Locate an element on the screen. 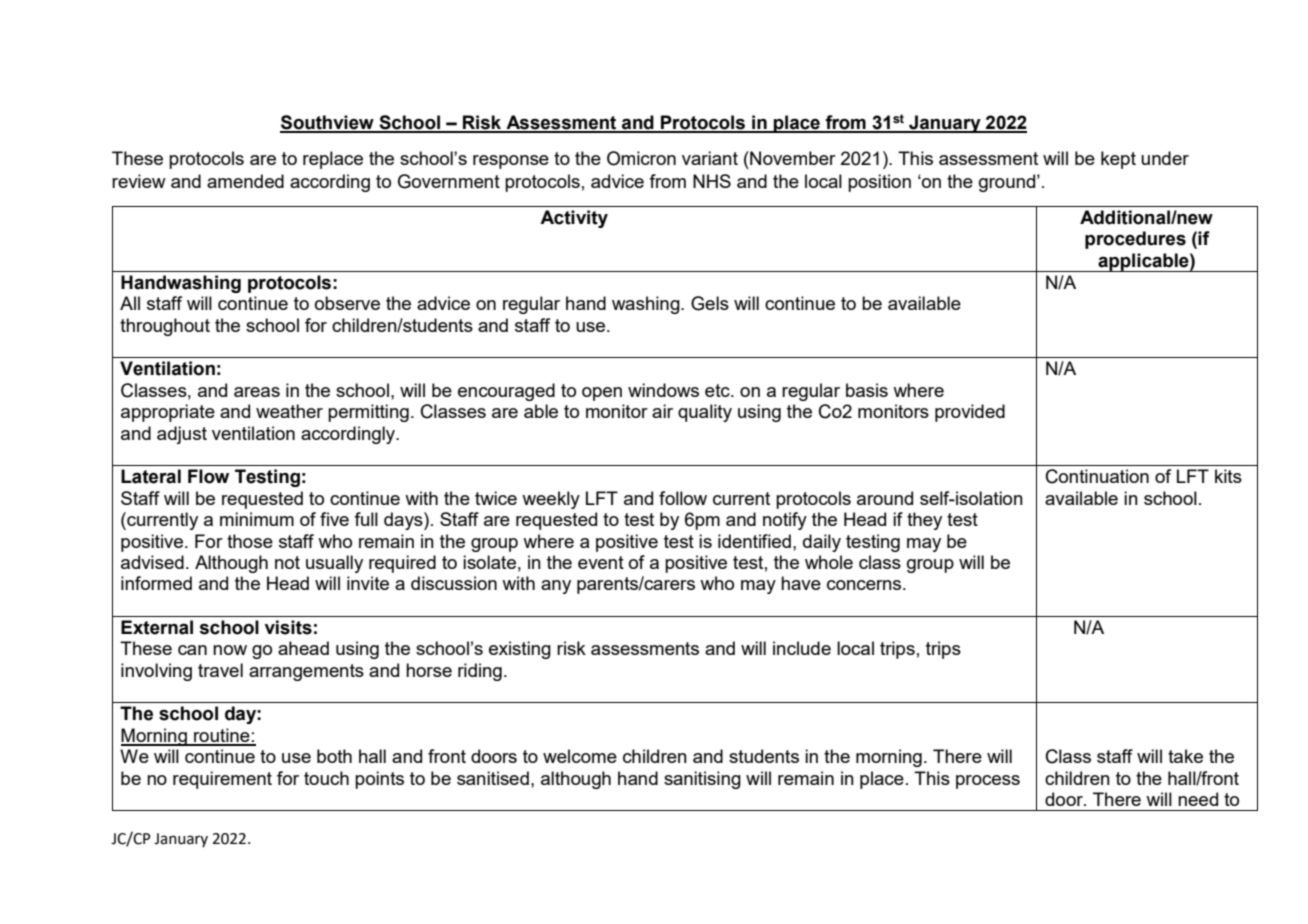 This screenshot has height=924, width=1308. requirement is located at coordinates (222, 780).
